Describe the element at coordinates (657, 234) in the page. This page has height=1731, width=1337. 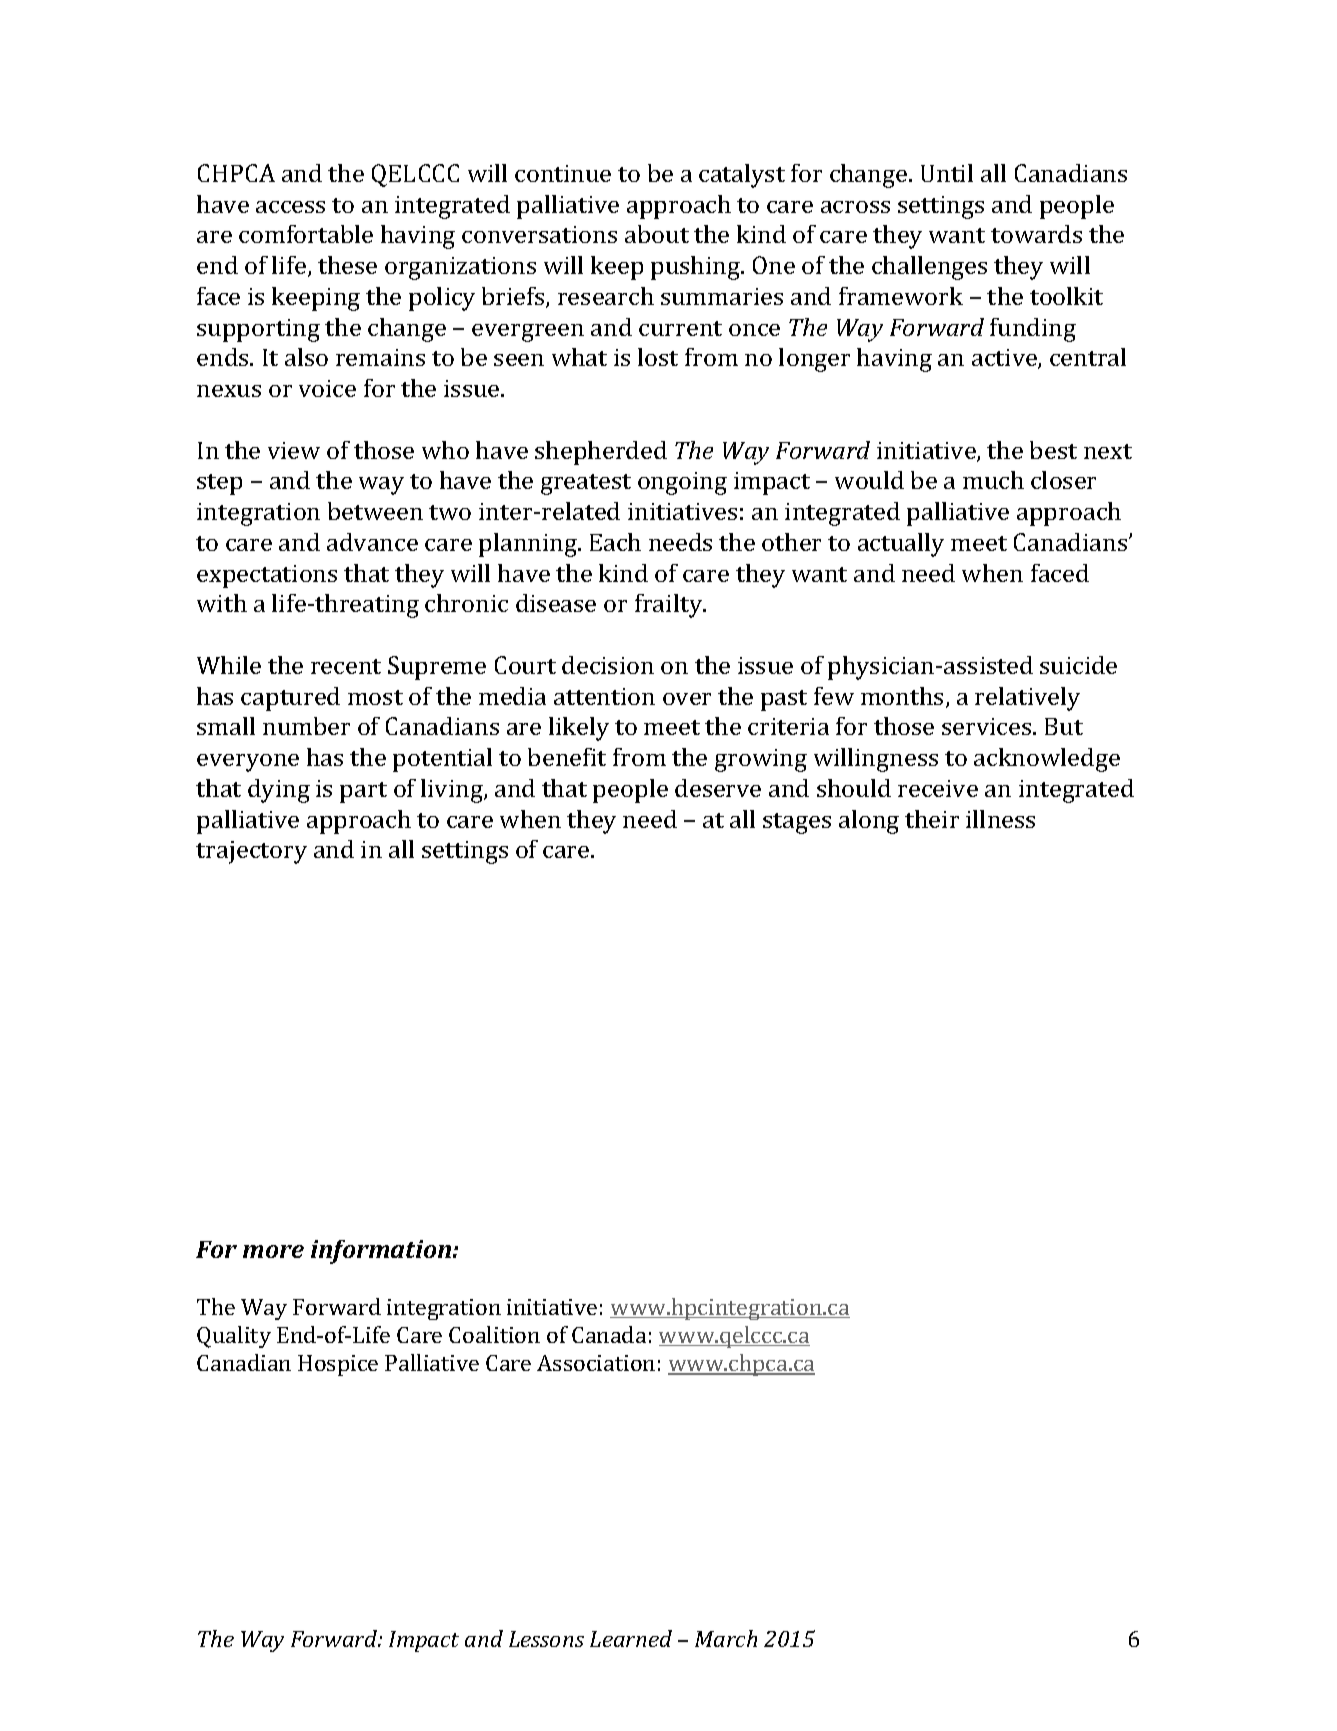
I see `about` at that location.
